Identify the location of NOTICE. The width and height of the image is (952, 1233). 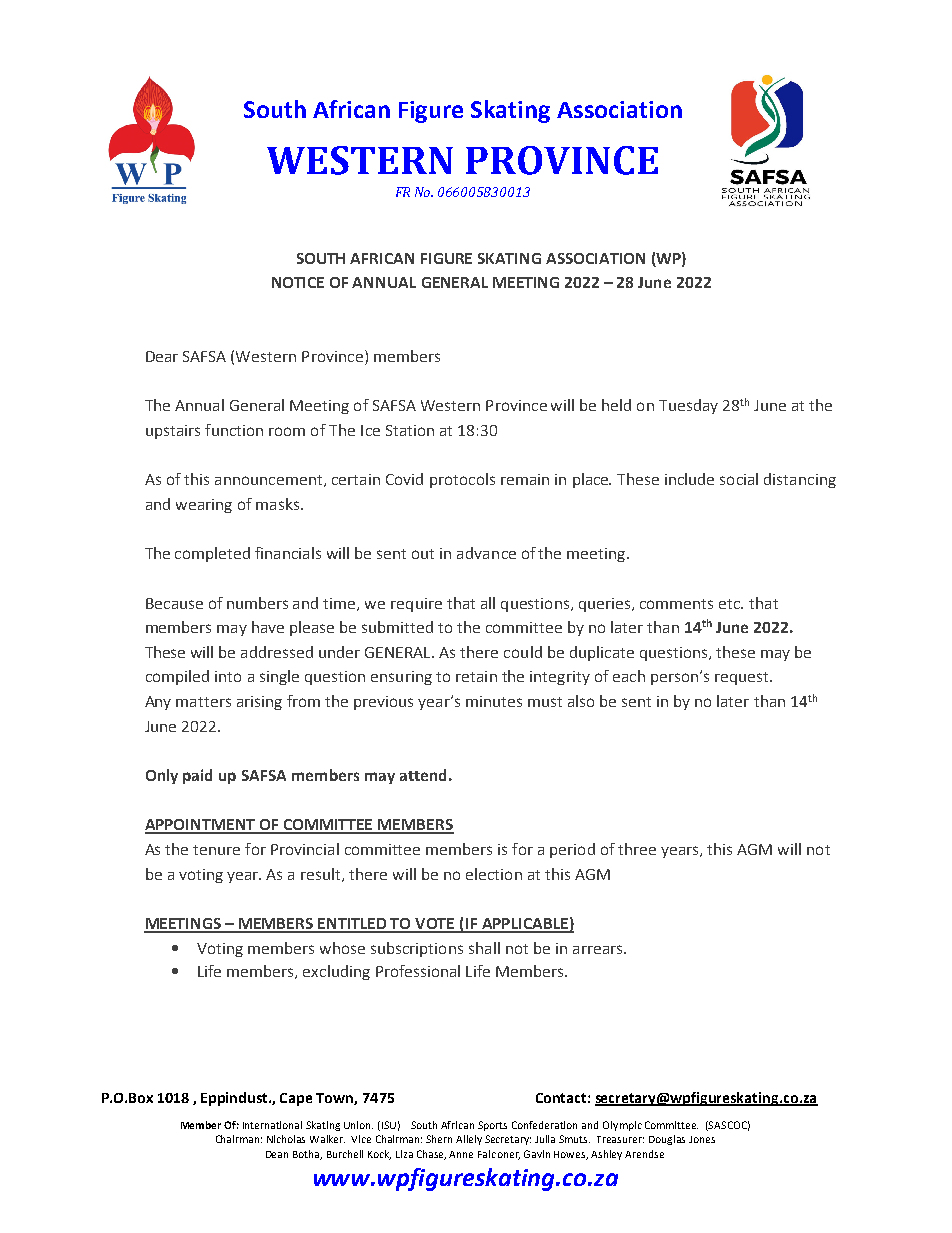
(298, 282).
